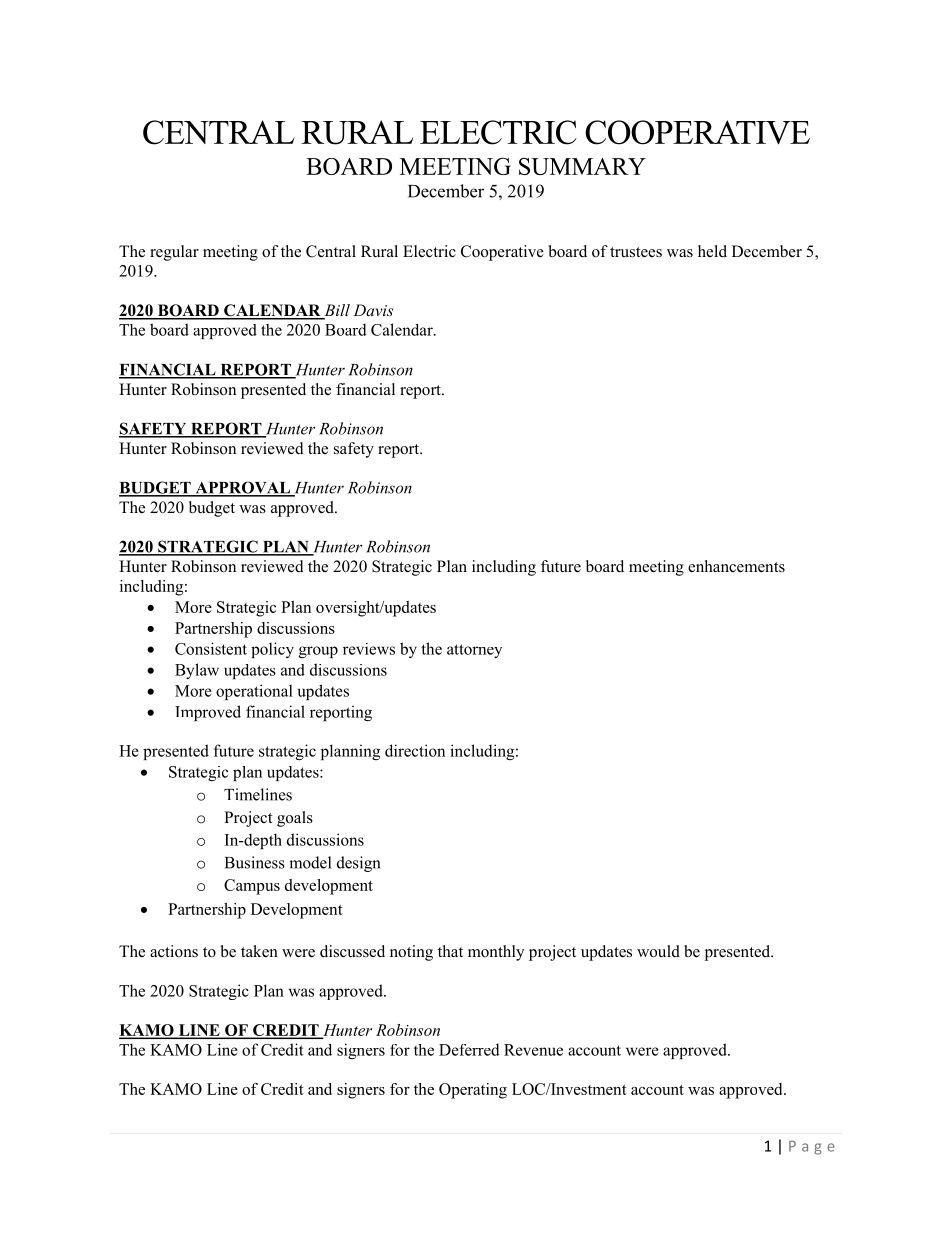 Image resolution: width=952 pixels, height=1233 pixels. Describe the element at coordinates (272, 650) in the page. I see `policy` at that location.
